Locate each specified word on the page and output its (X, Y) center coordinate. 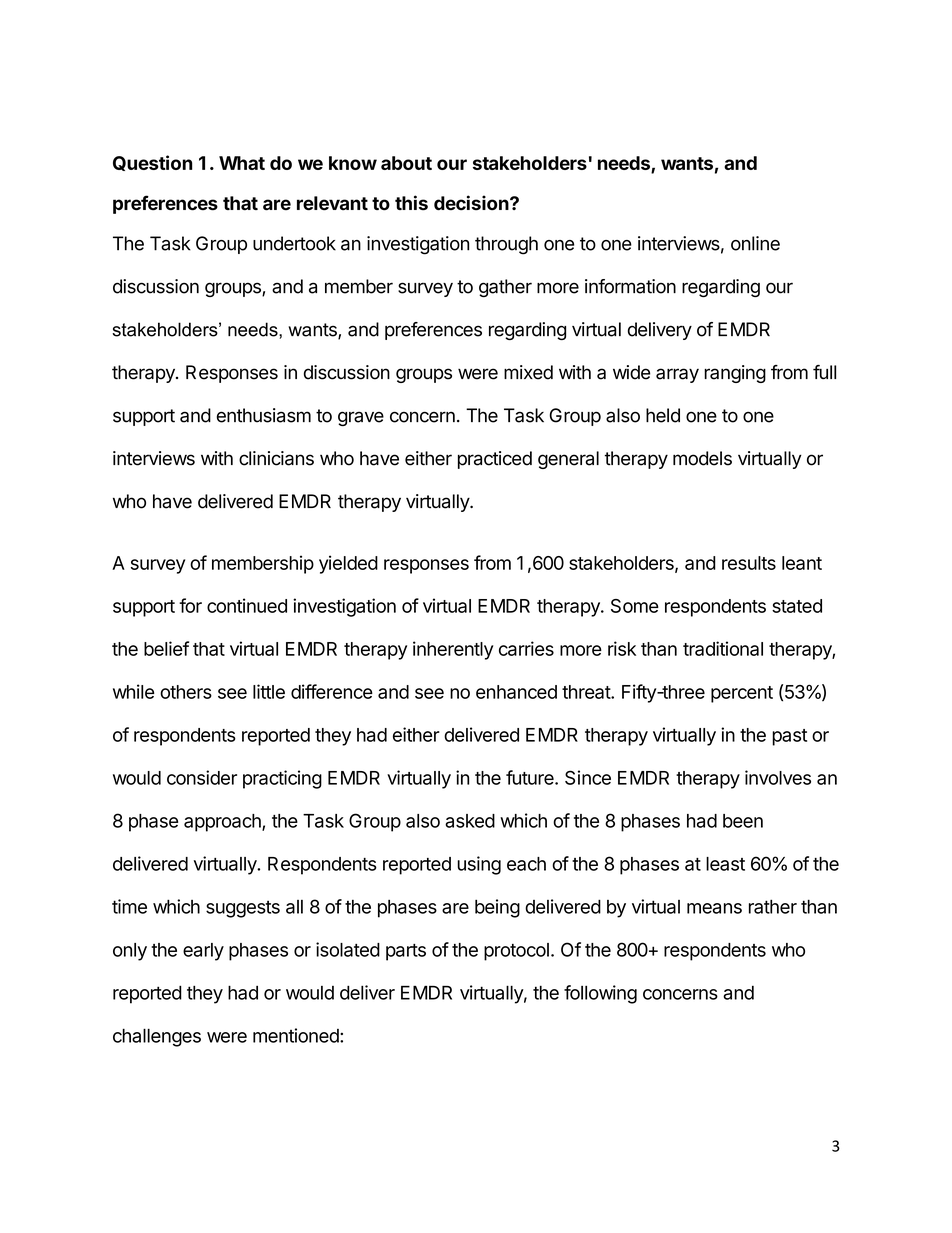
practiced (495, 460)
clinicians (276, 458)
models (702, 458)
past (789, 737)
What (242, 163)
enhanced (516, 692)
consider (202, 777)
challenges (157, 1037)
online (755, 243)
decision (472, 203)
